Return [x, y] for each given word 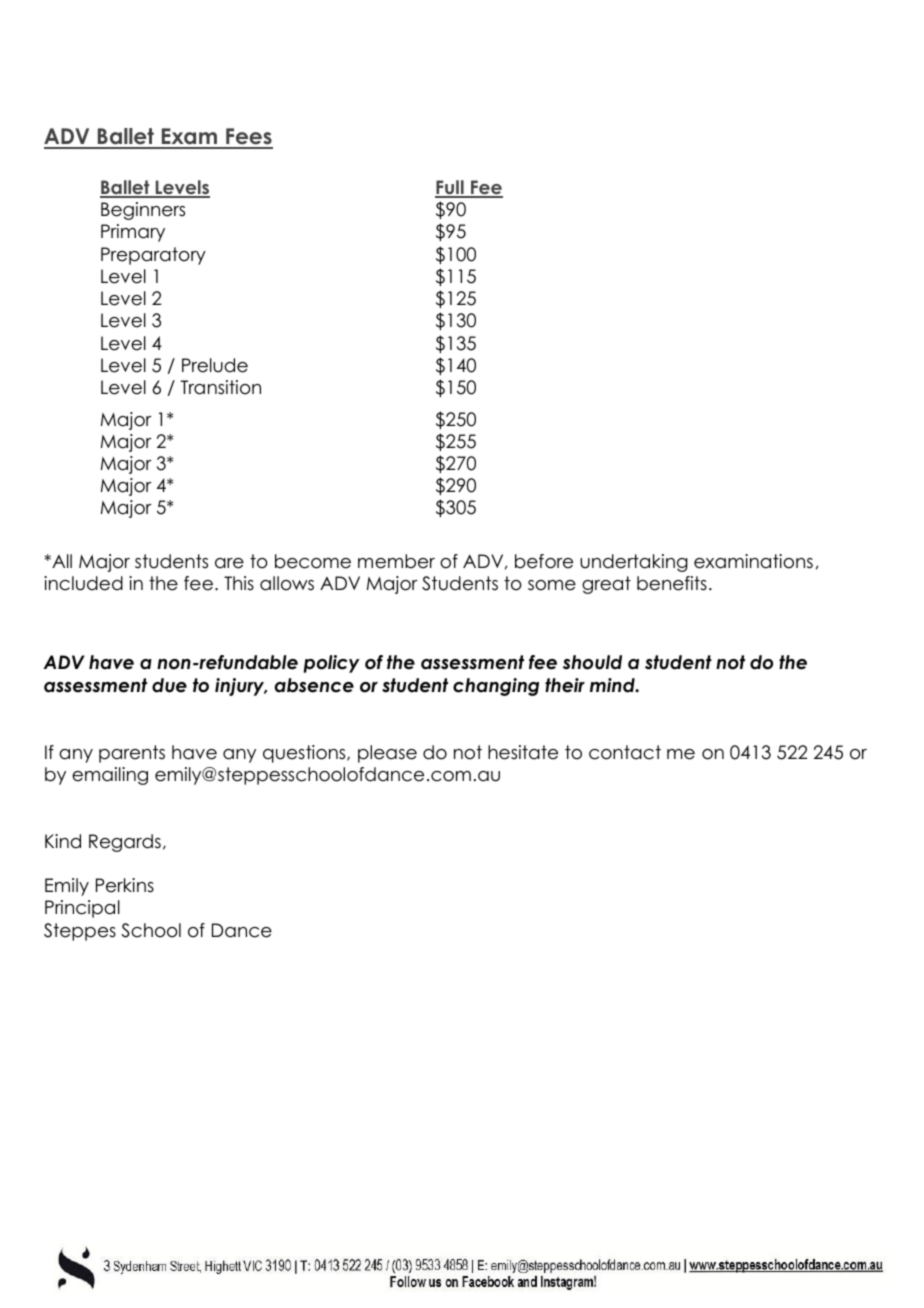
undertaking [634, 563]
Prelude [215, 365]
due [169, 685]
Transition [221, 387]
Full [450, 188]
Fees [248, 138]
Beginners [143, 211]
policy [331, 664]
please [387, 754]
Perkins [125, 885]
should [592, 662]
